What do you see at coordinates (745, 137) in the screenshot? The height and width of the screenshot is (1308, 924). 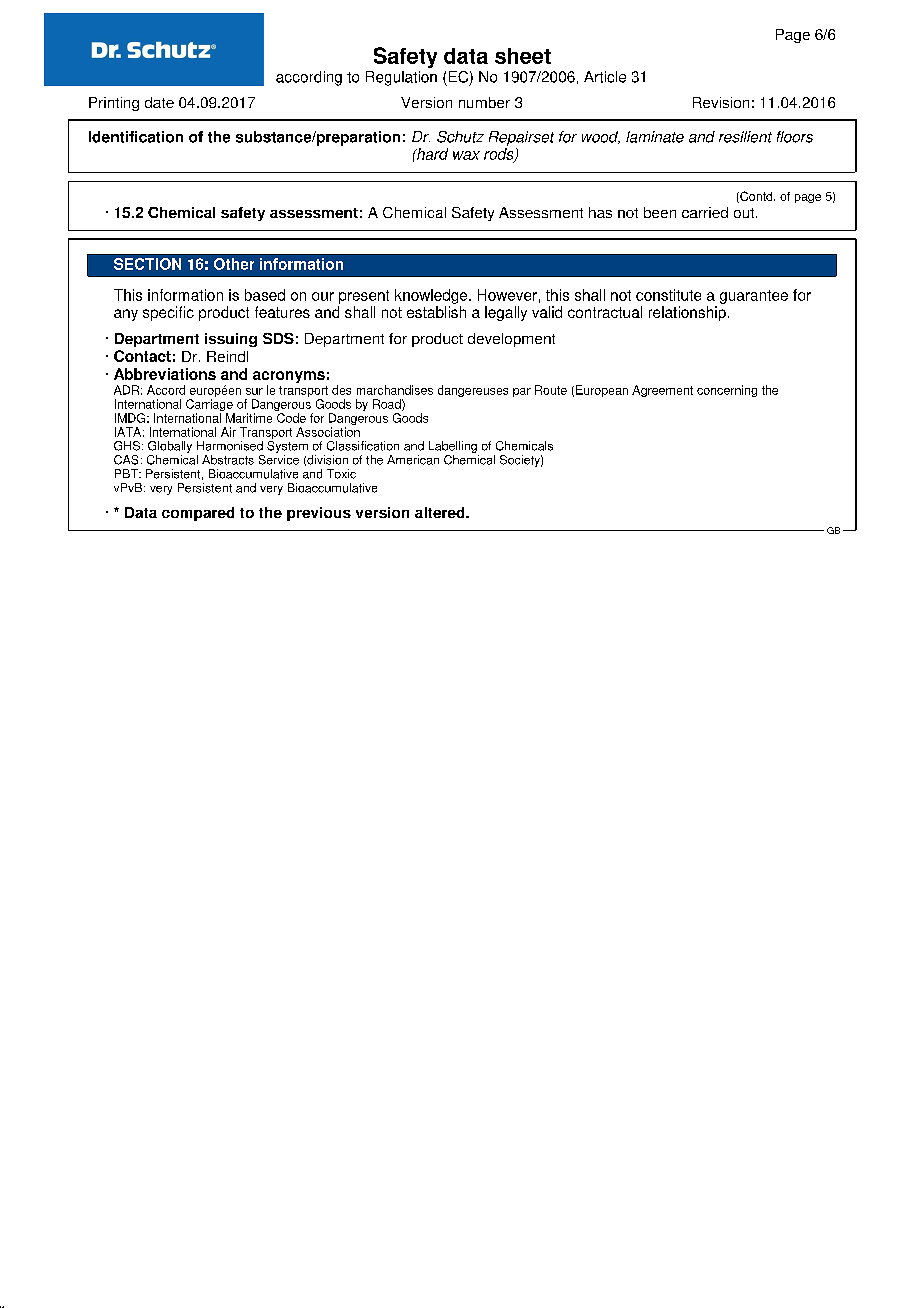 I see `resilient` at bounding box center [745, 137].
